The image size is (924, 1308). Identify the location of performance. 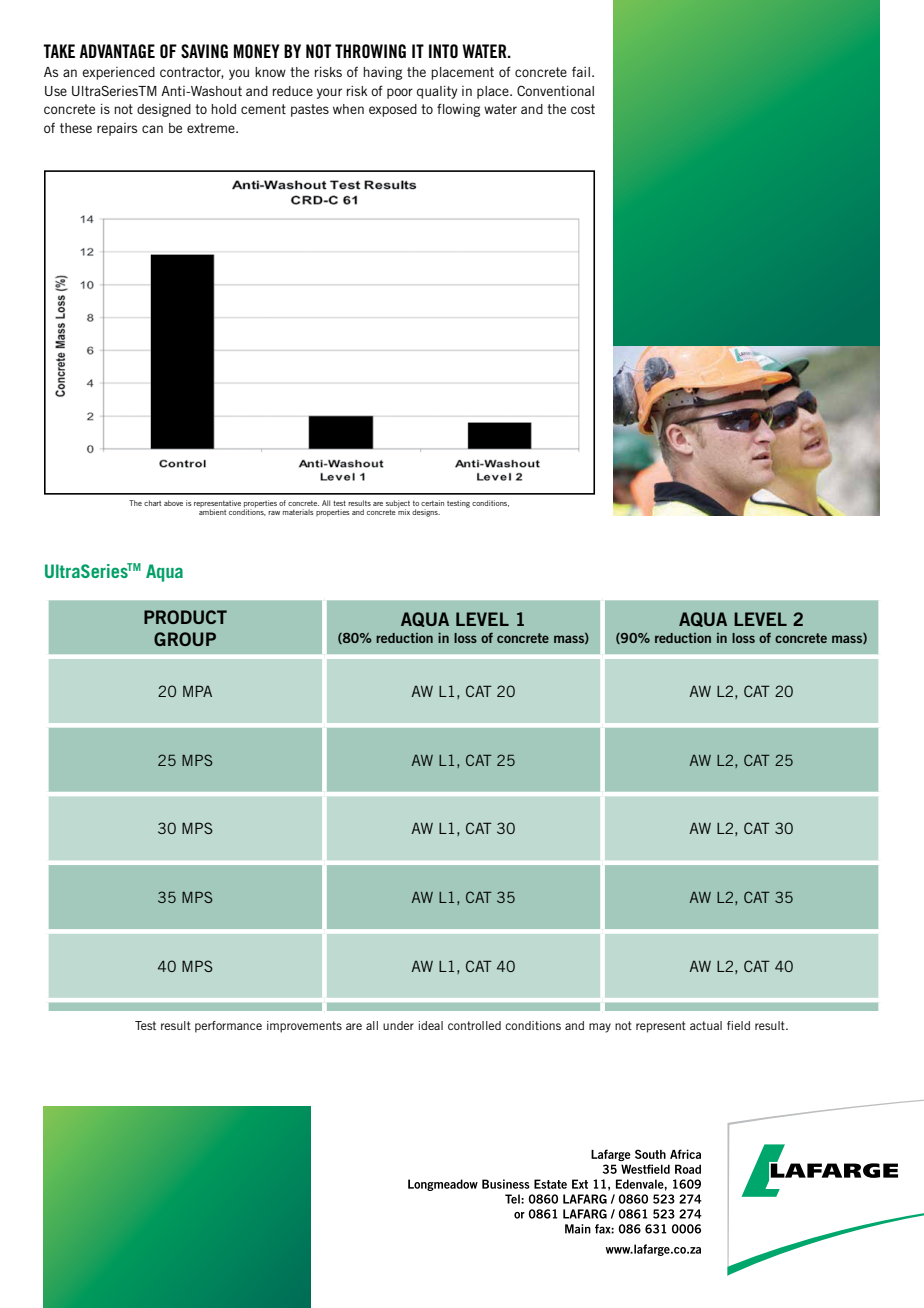
(228, 1027).
